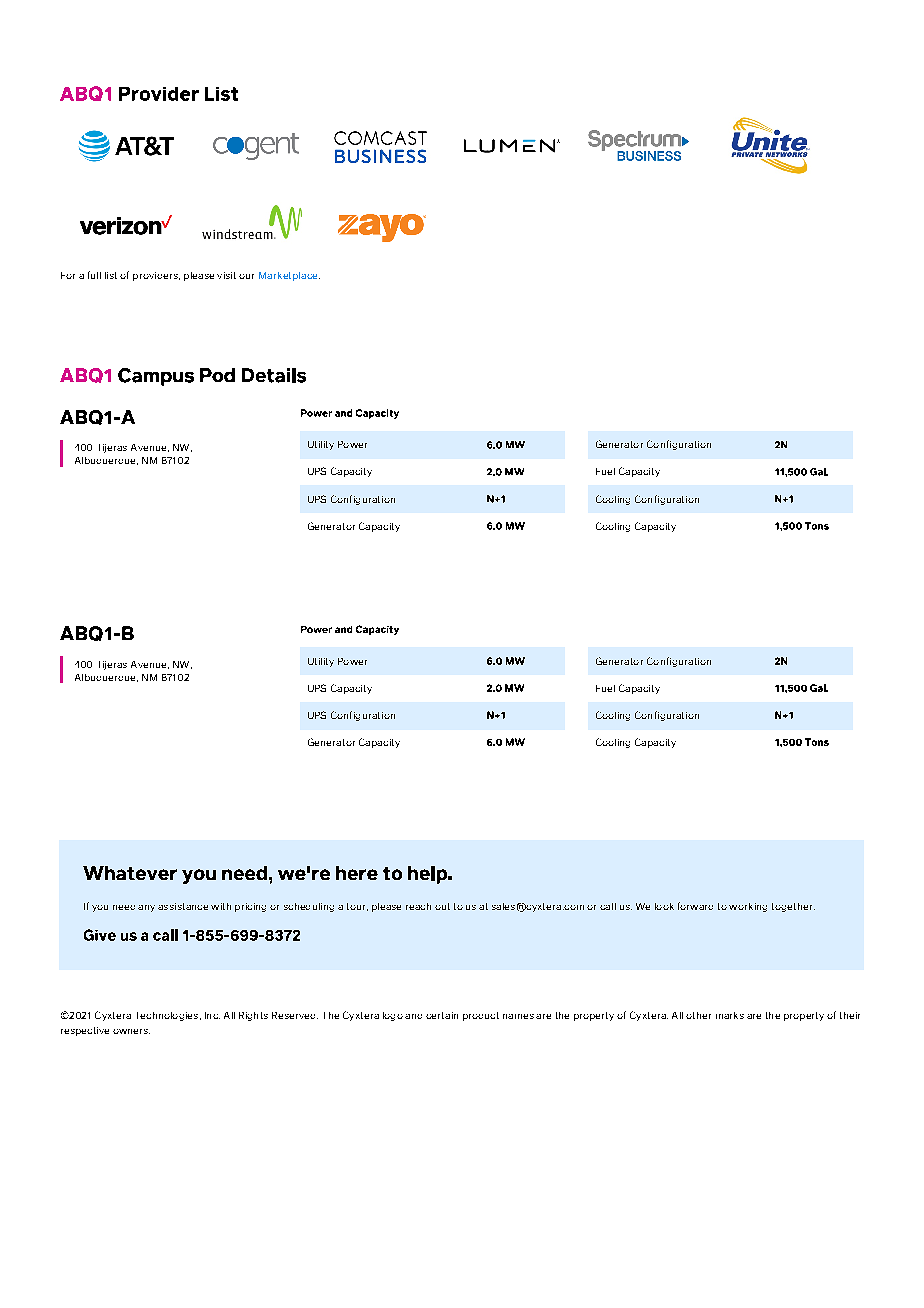 The width and height of the screenshot is (924, 1308). Describe the element at coordinates (442, 906) in the screenshot. I see `out` at that location.
